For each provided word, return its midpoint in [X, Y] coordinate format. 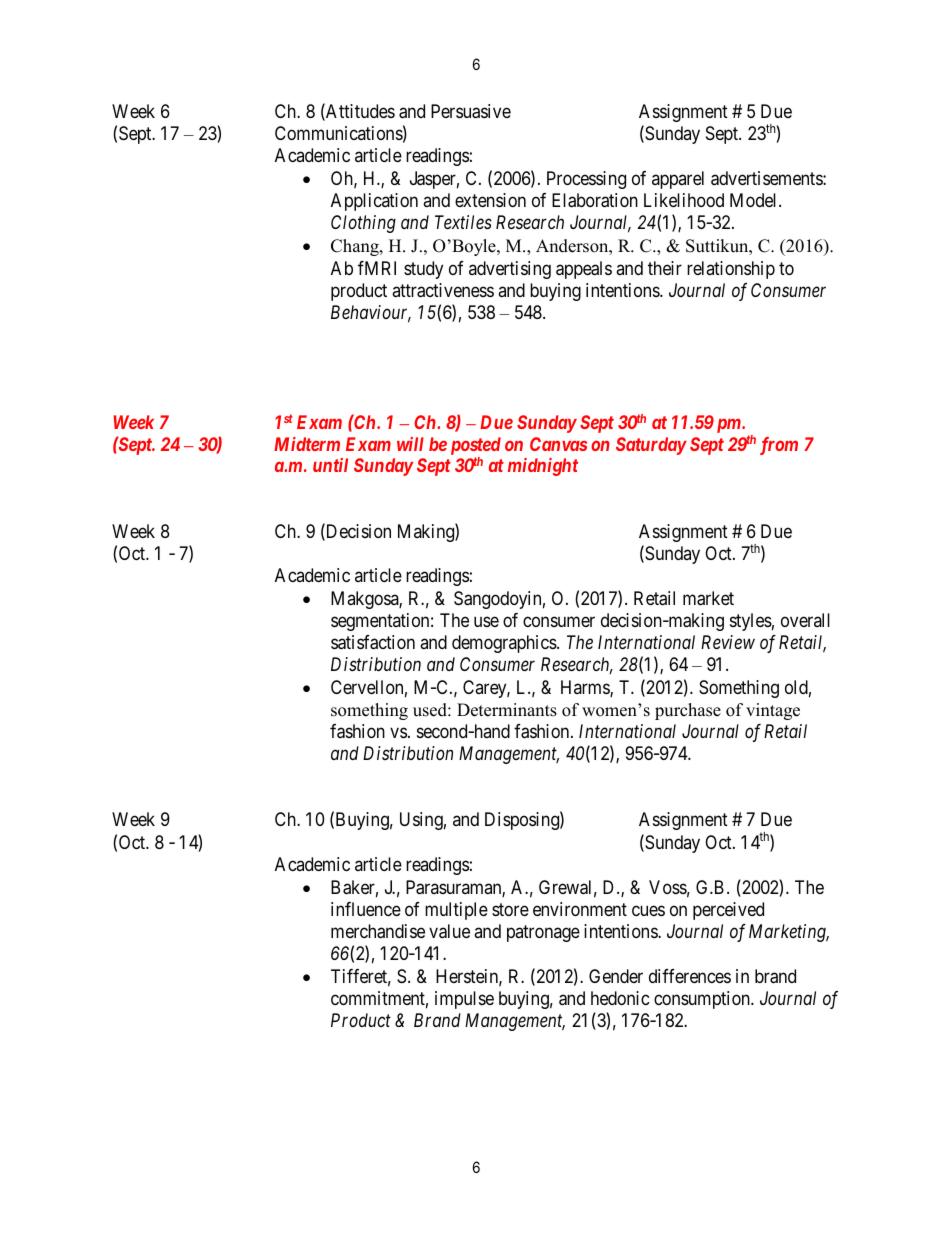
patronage [543, 933]
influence [366, 909]
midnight [543, 467]
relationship [731, 270]
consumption [703, 1000]
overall [805, 620]
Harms [586, 688]
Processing [586, 180]
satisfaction [373, 642]
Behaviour [371, 313]
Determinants [507, 710]
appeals [584, 270]
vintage [773, 711]
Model [755, 200]
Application [374, 202]
